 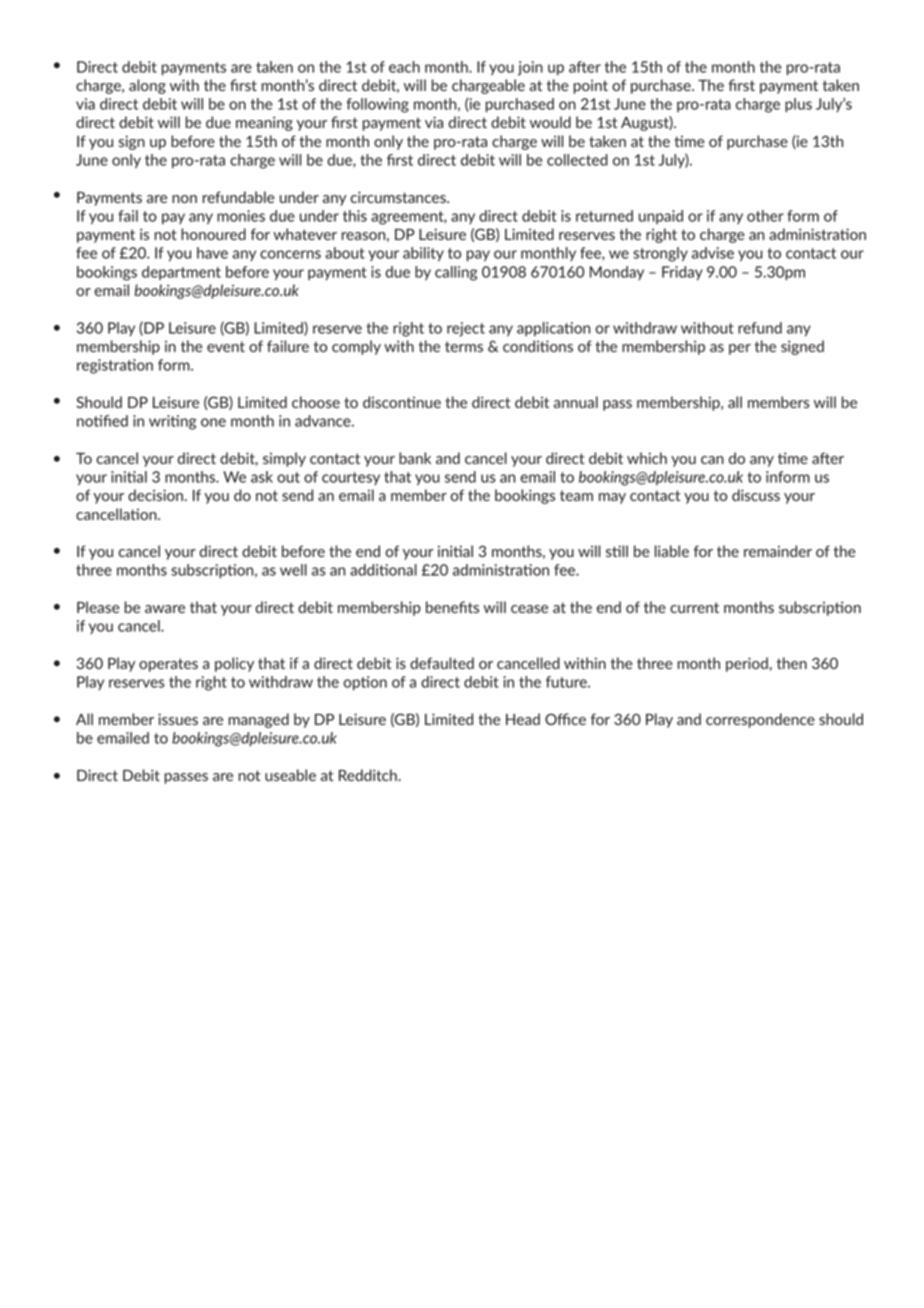 What do you see at coordinates (404, 67) in the screenshot?
I see `each` at bounding box center [404, 67].
